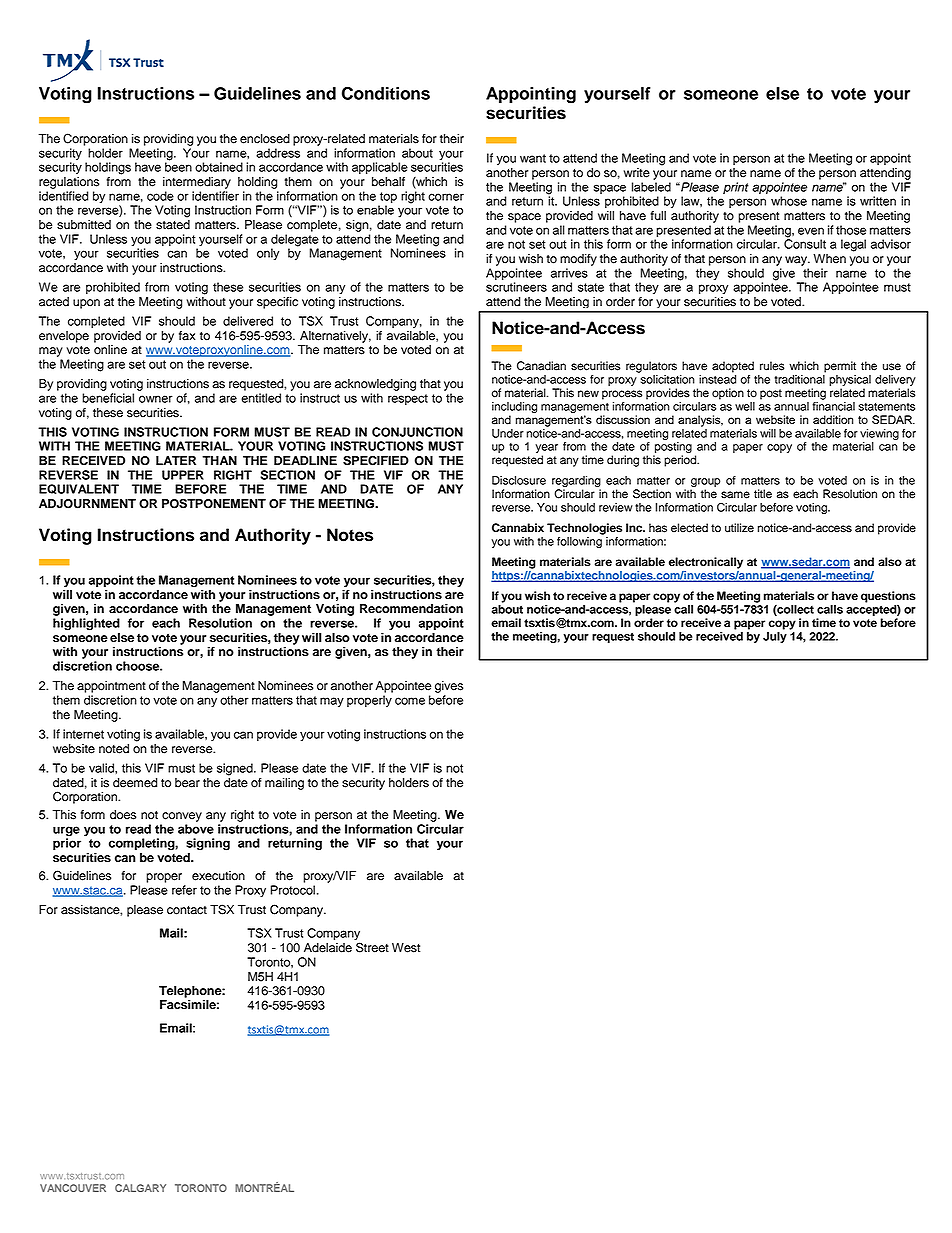  Describe the element at coordinates (736, 188) in the document. I see `print` at that location.
